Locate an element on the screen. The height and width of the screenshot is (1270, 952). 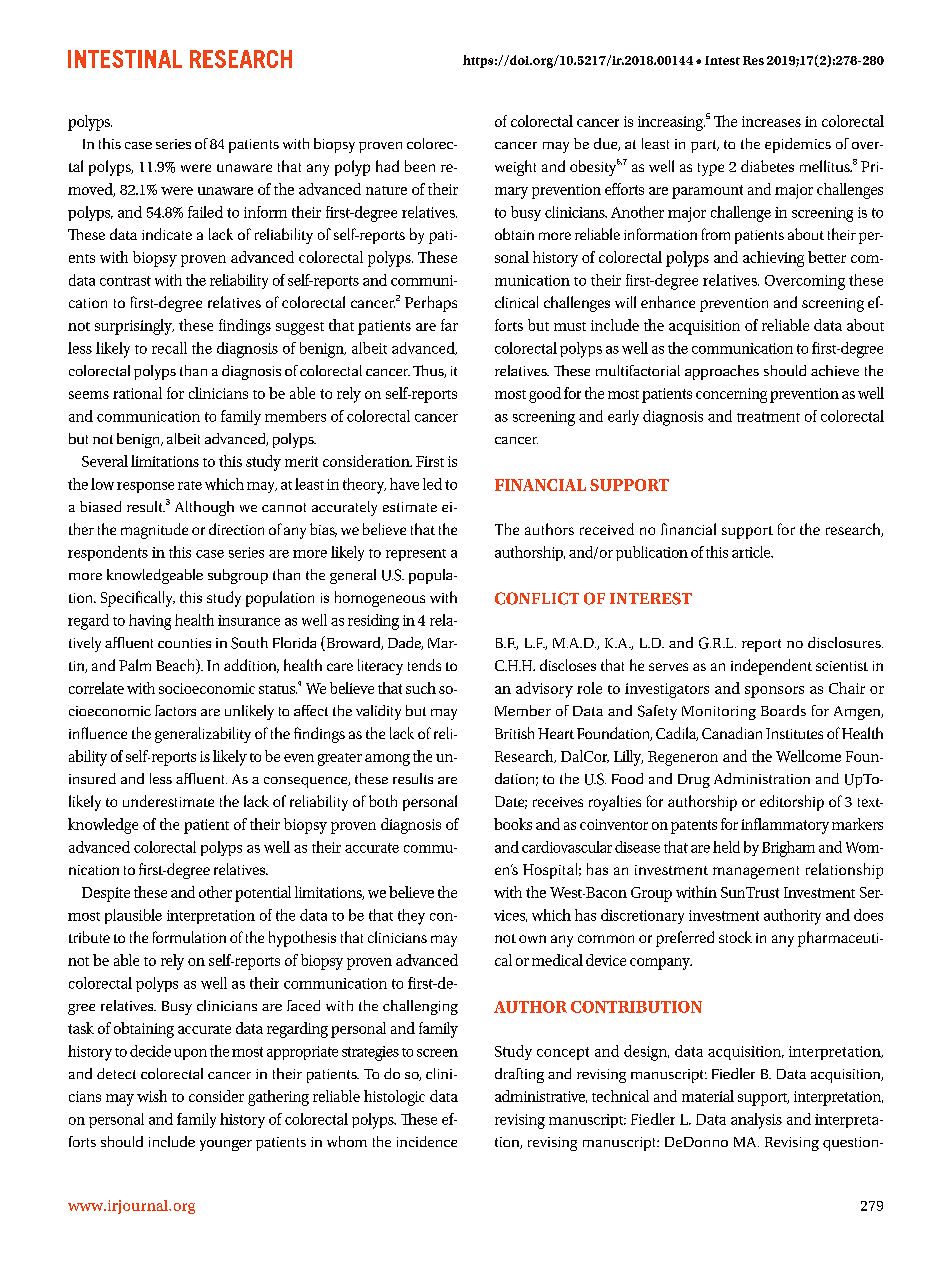
tends is located at coordinates (424, 665).
